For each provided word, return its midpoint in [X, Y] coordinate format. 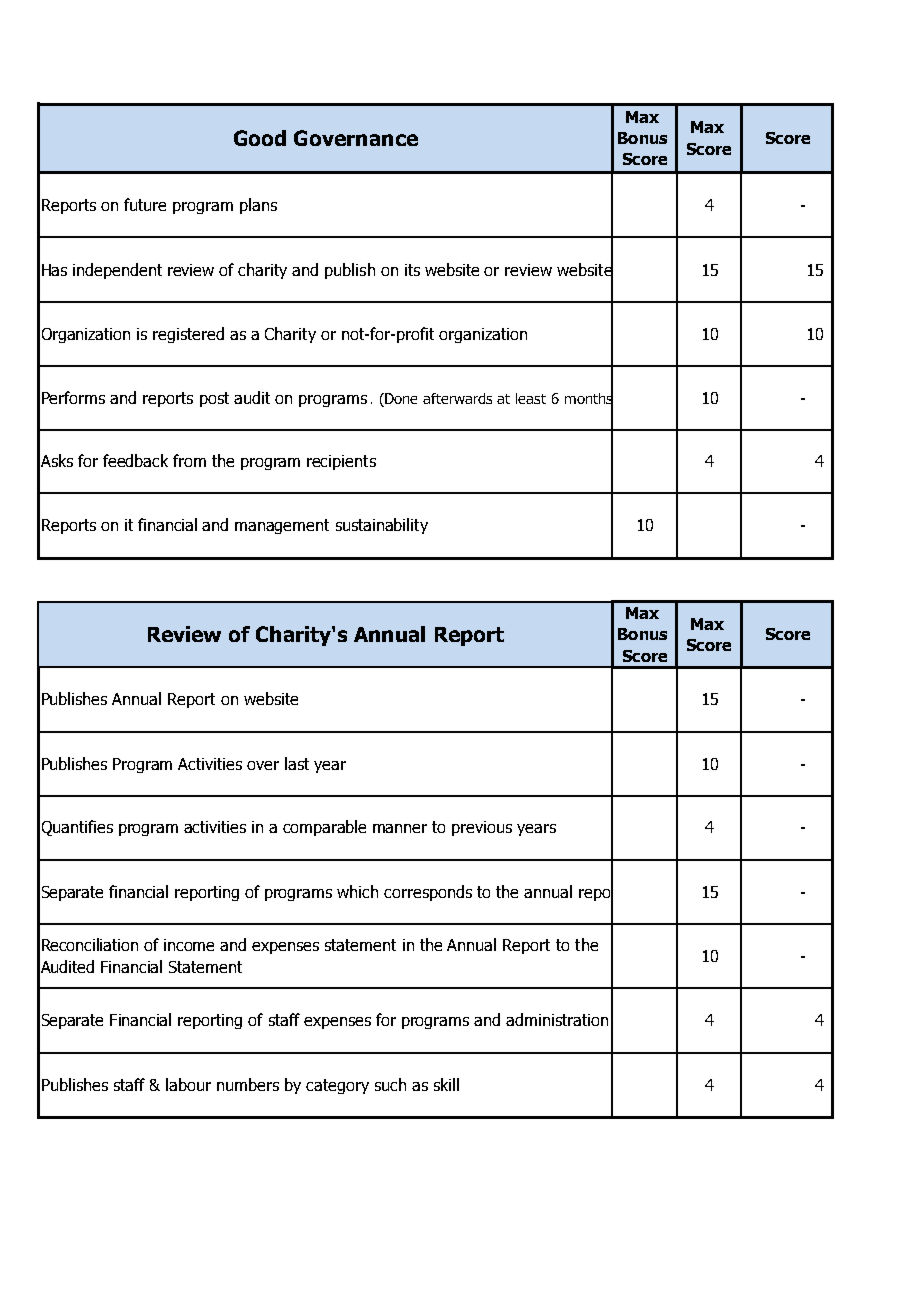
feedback [135, 460]
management [282, 526]
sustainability [382, 526]
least [531, 398]
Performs [73, 397]
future [145, 204]
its [412, 270]
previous [482, 828]
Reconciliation [90, 944]
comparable [324, 828]
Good [260, 138]
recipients [341, 462]
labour [188, 1084]
